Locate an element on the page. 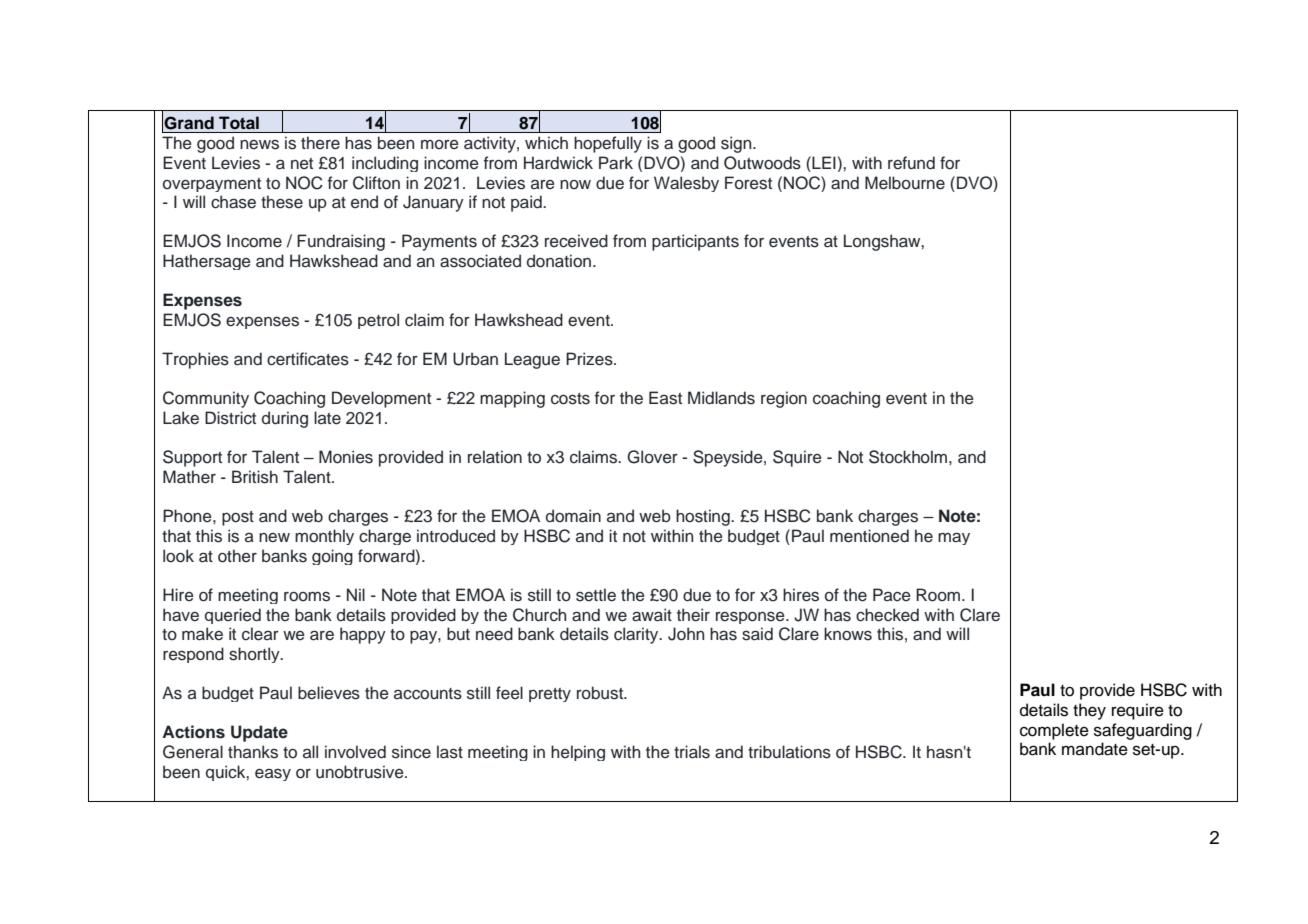 The image size is (1308, 924). checked is located at coordinates (887, 615).
